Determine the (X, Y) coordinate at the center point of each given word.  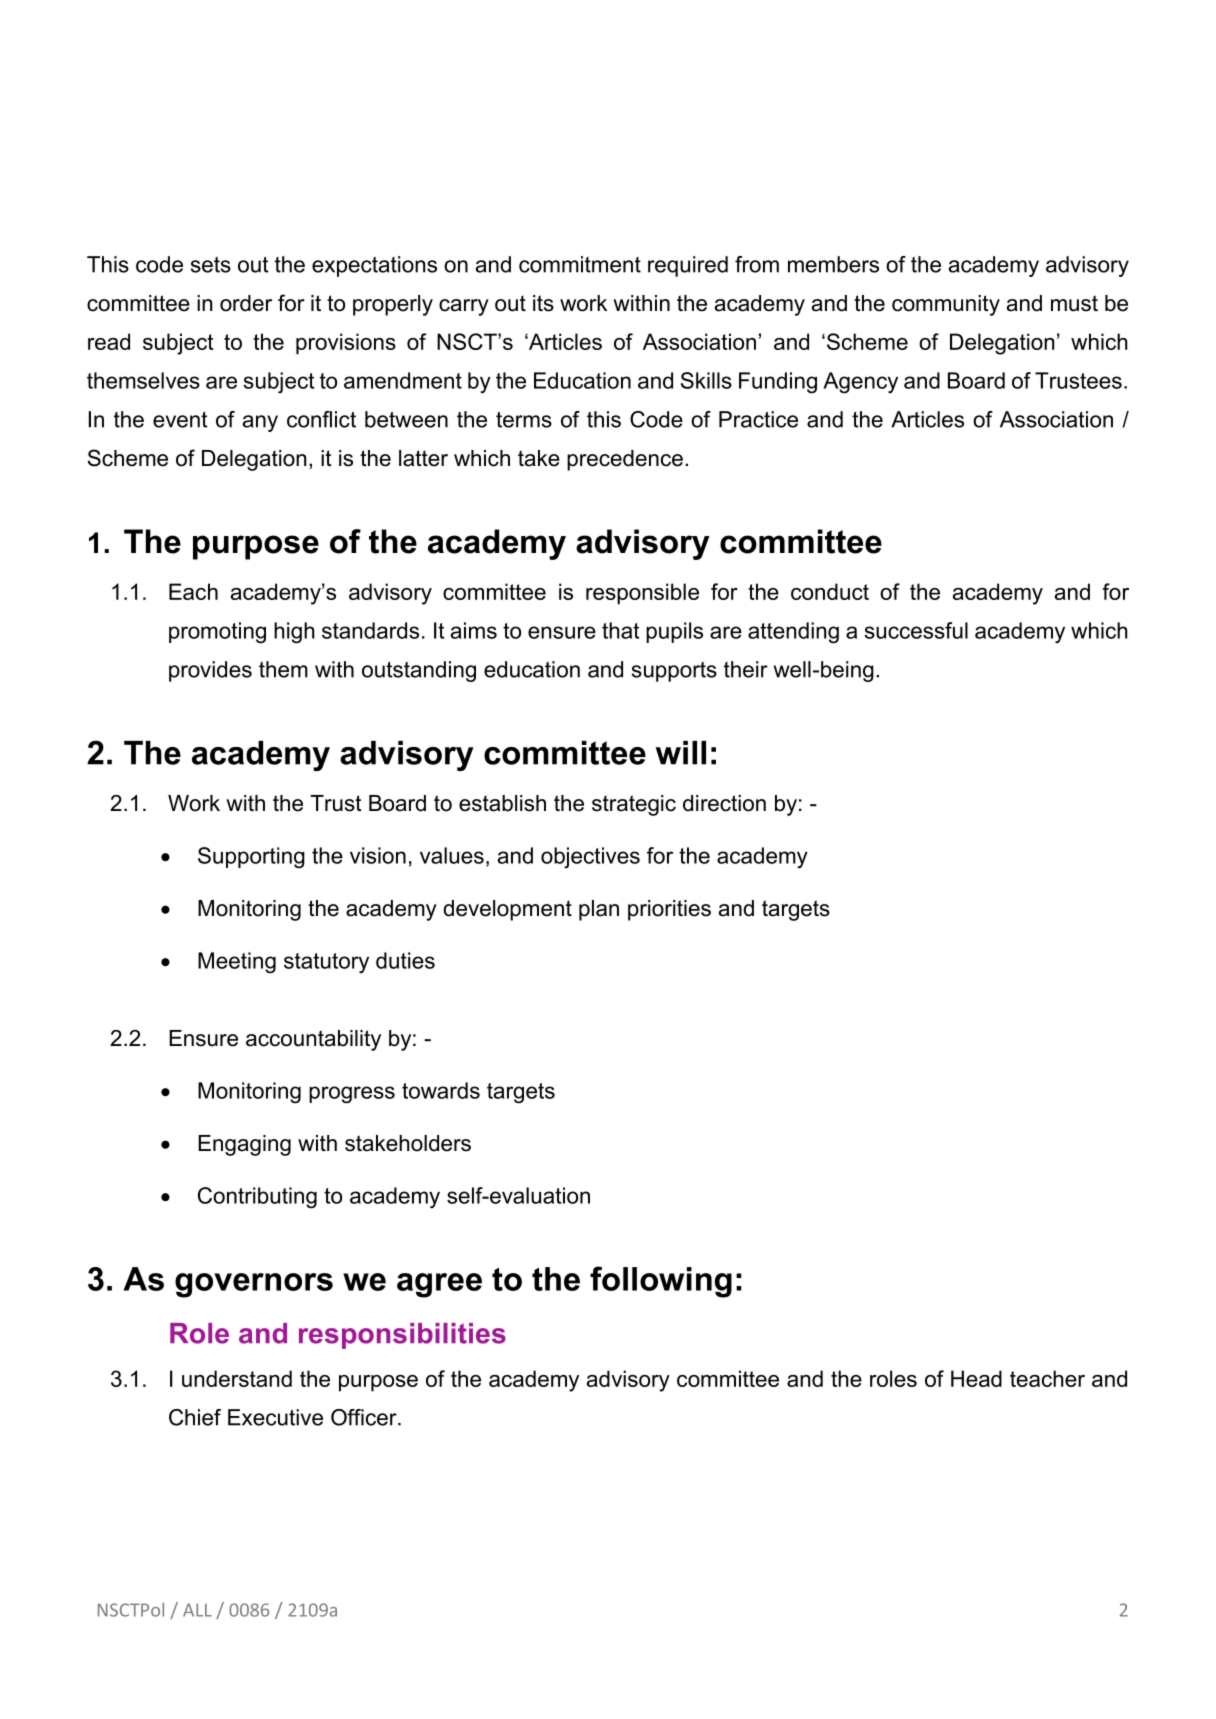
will (681, 753)
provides (210, 671)
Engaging (244, 1145)
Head (976, 1378)
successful (916, 630)
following (661, 1282)
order (246, 303)
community (946, 305)
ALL (197, 1610)
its (543, 303)
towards (441, 1090)
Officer (365, 1417)
